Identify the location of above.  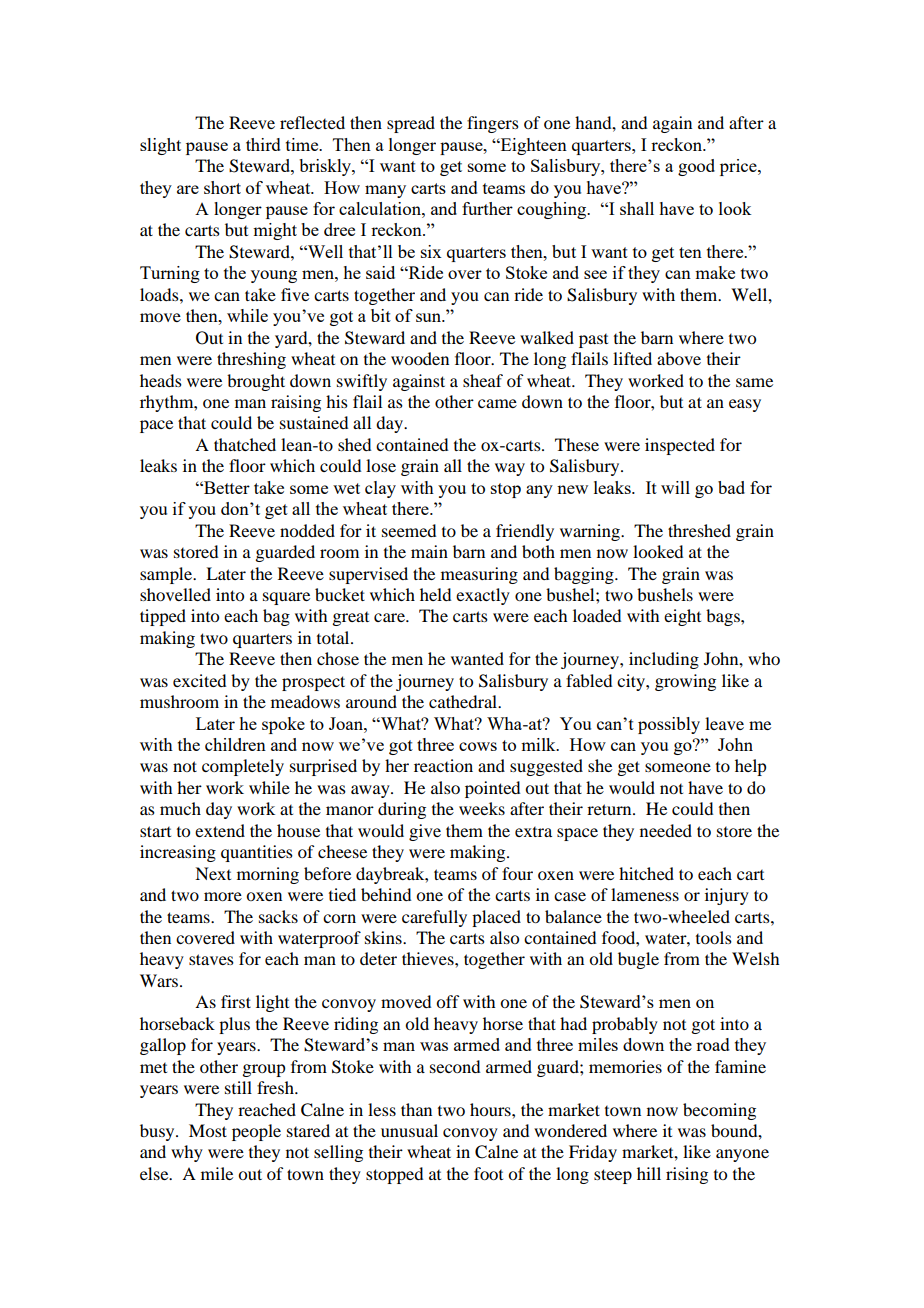
(679, 358).
